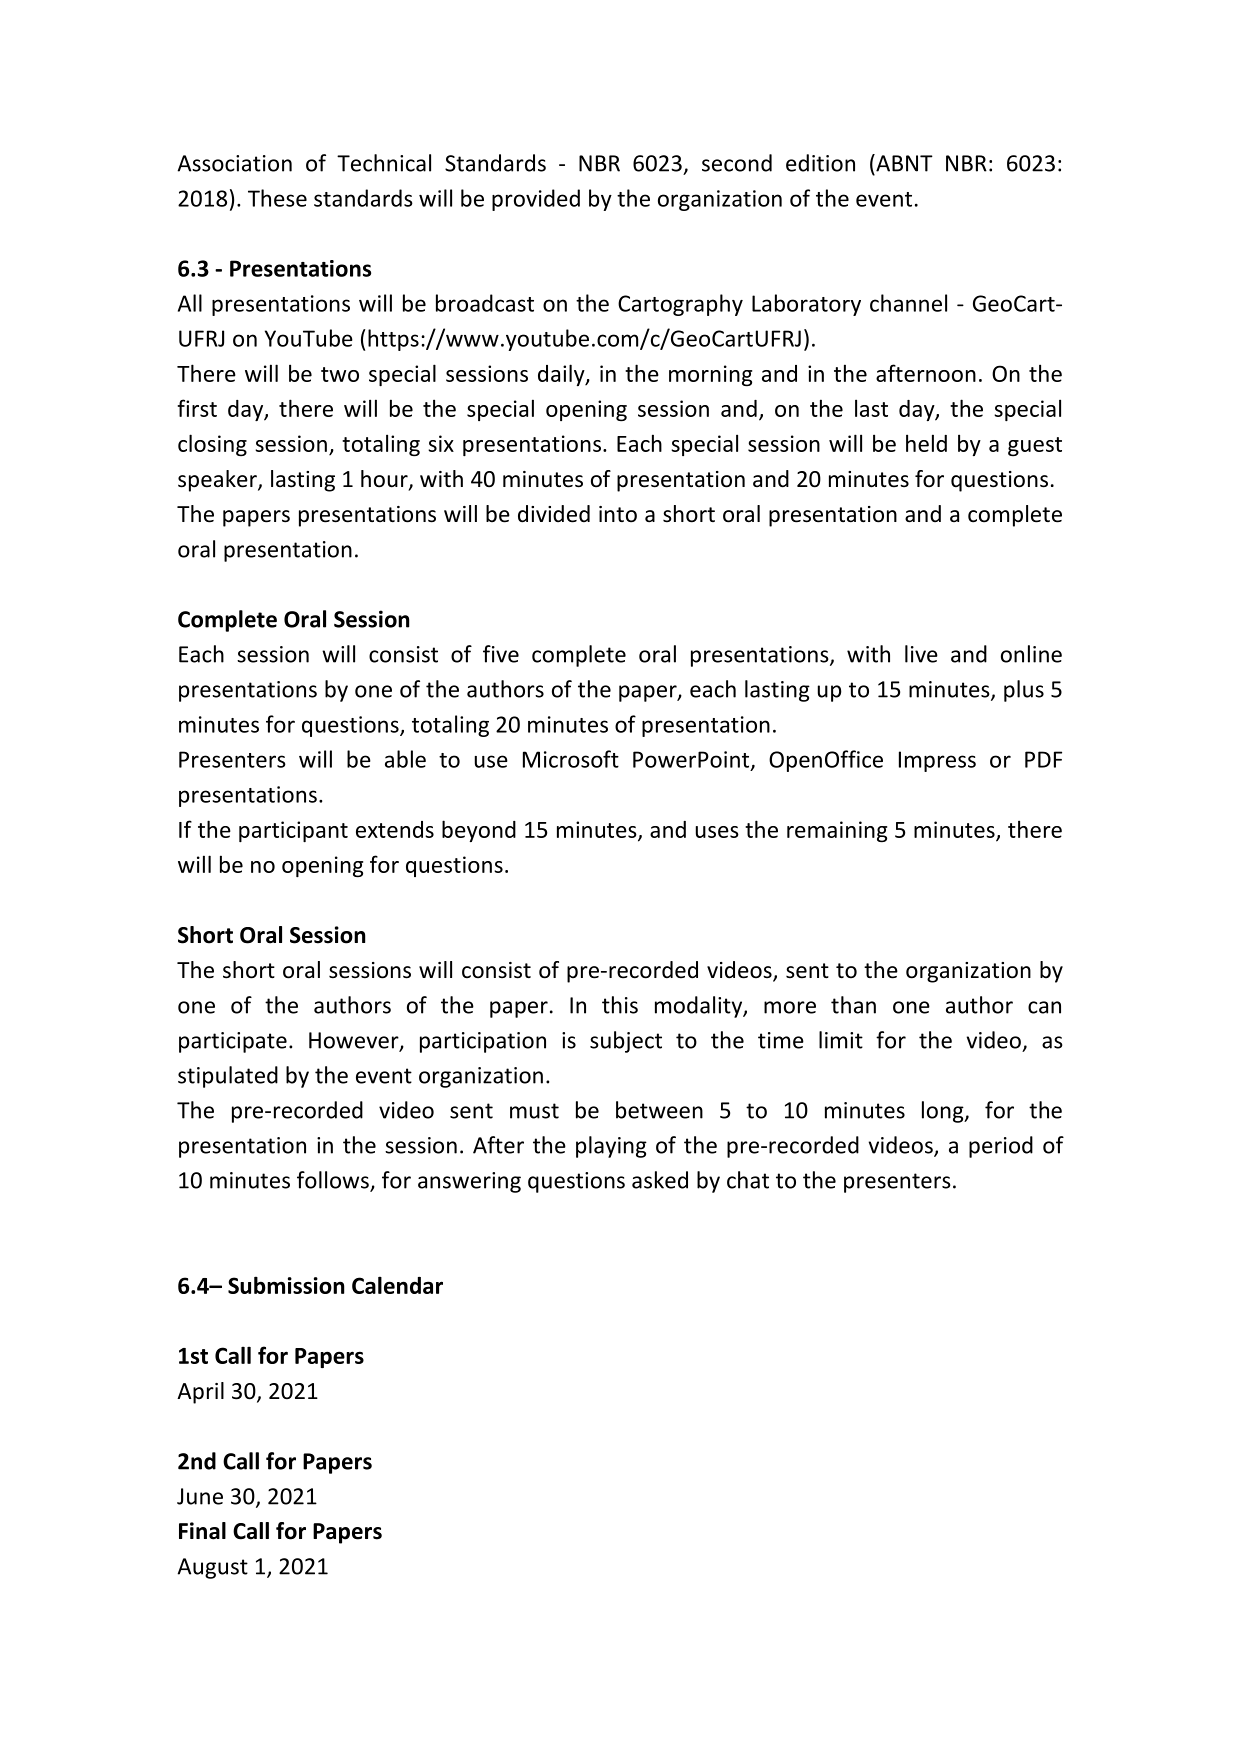  I want to click on able, so click(405, 759).
